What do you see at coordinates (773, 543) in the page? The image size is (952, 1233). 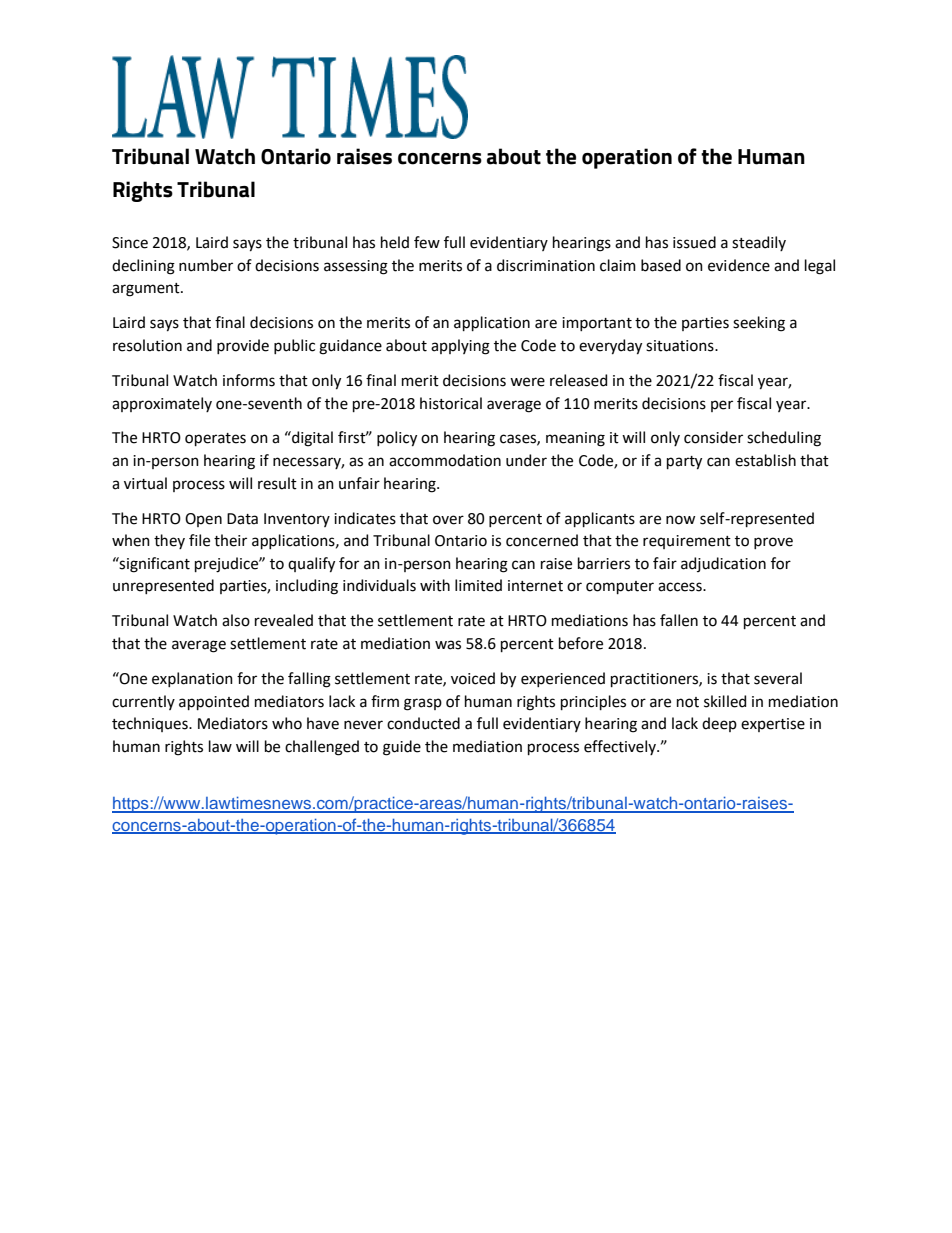 I see `prove` at bounding box center [773, 543].
